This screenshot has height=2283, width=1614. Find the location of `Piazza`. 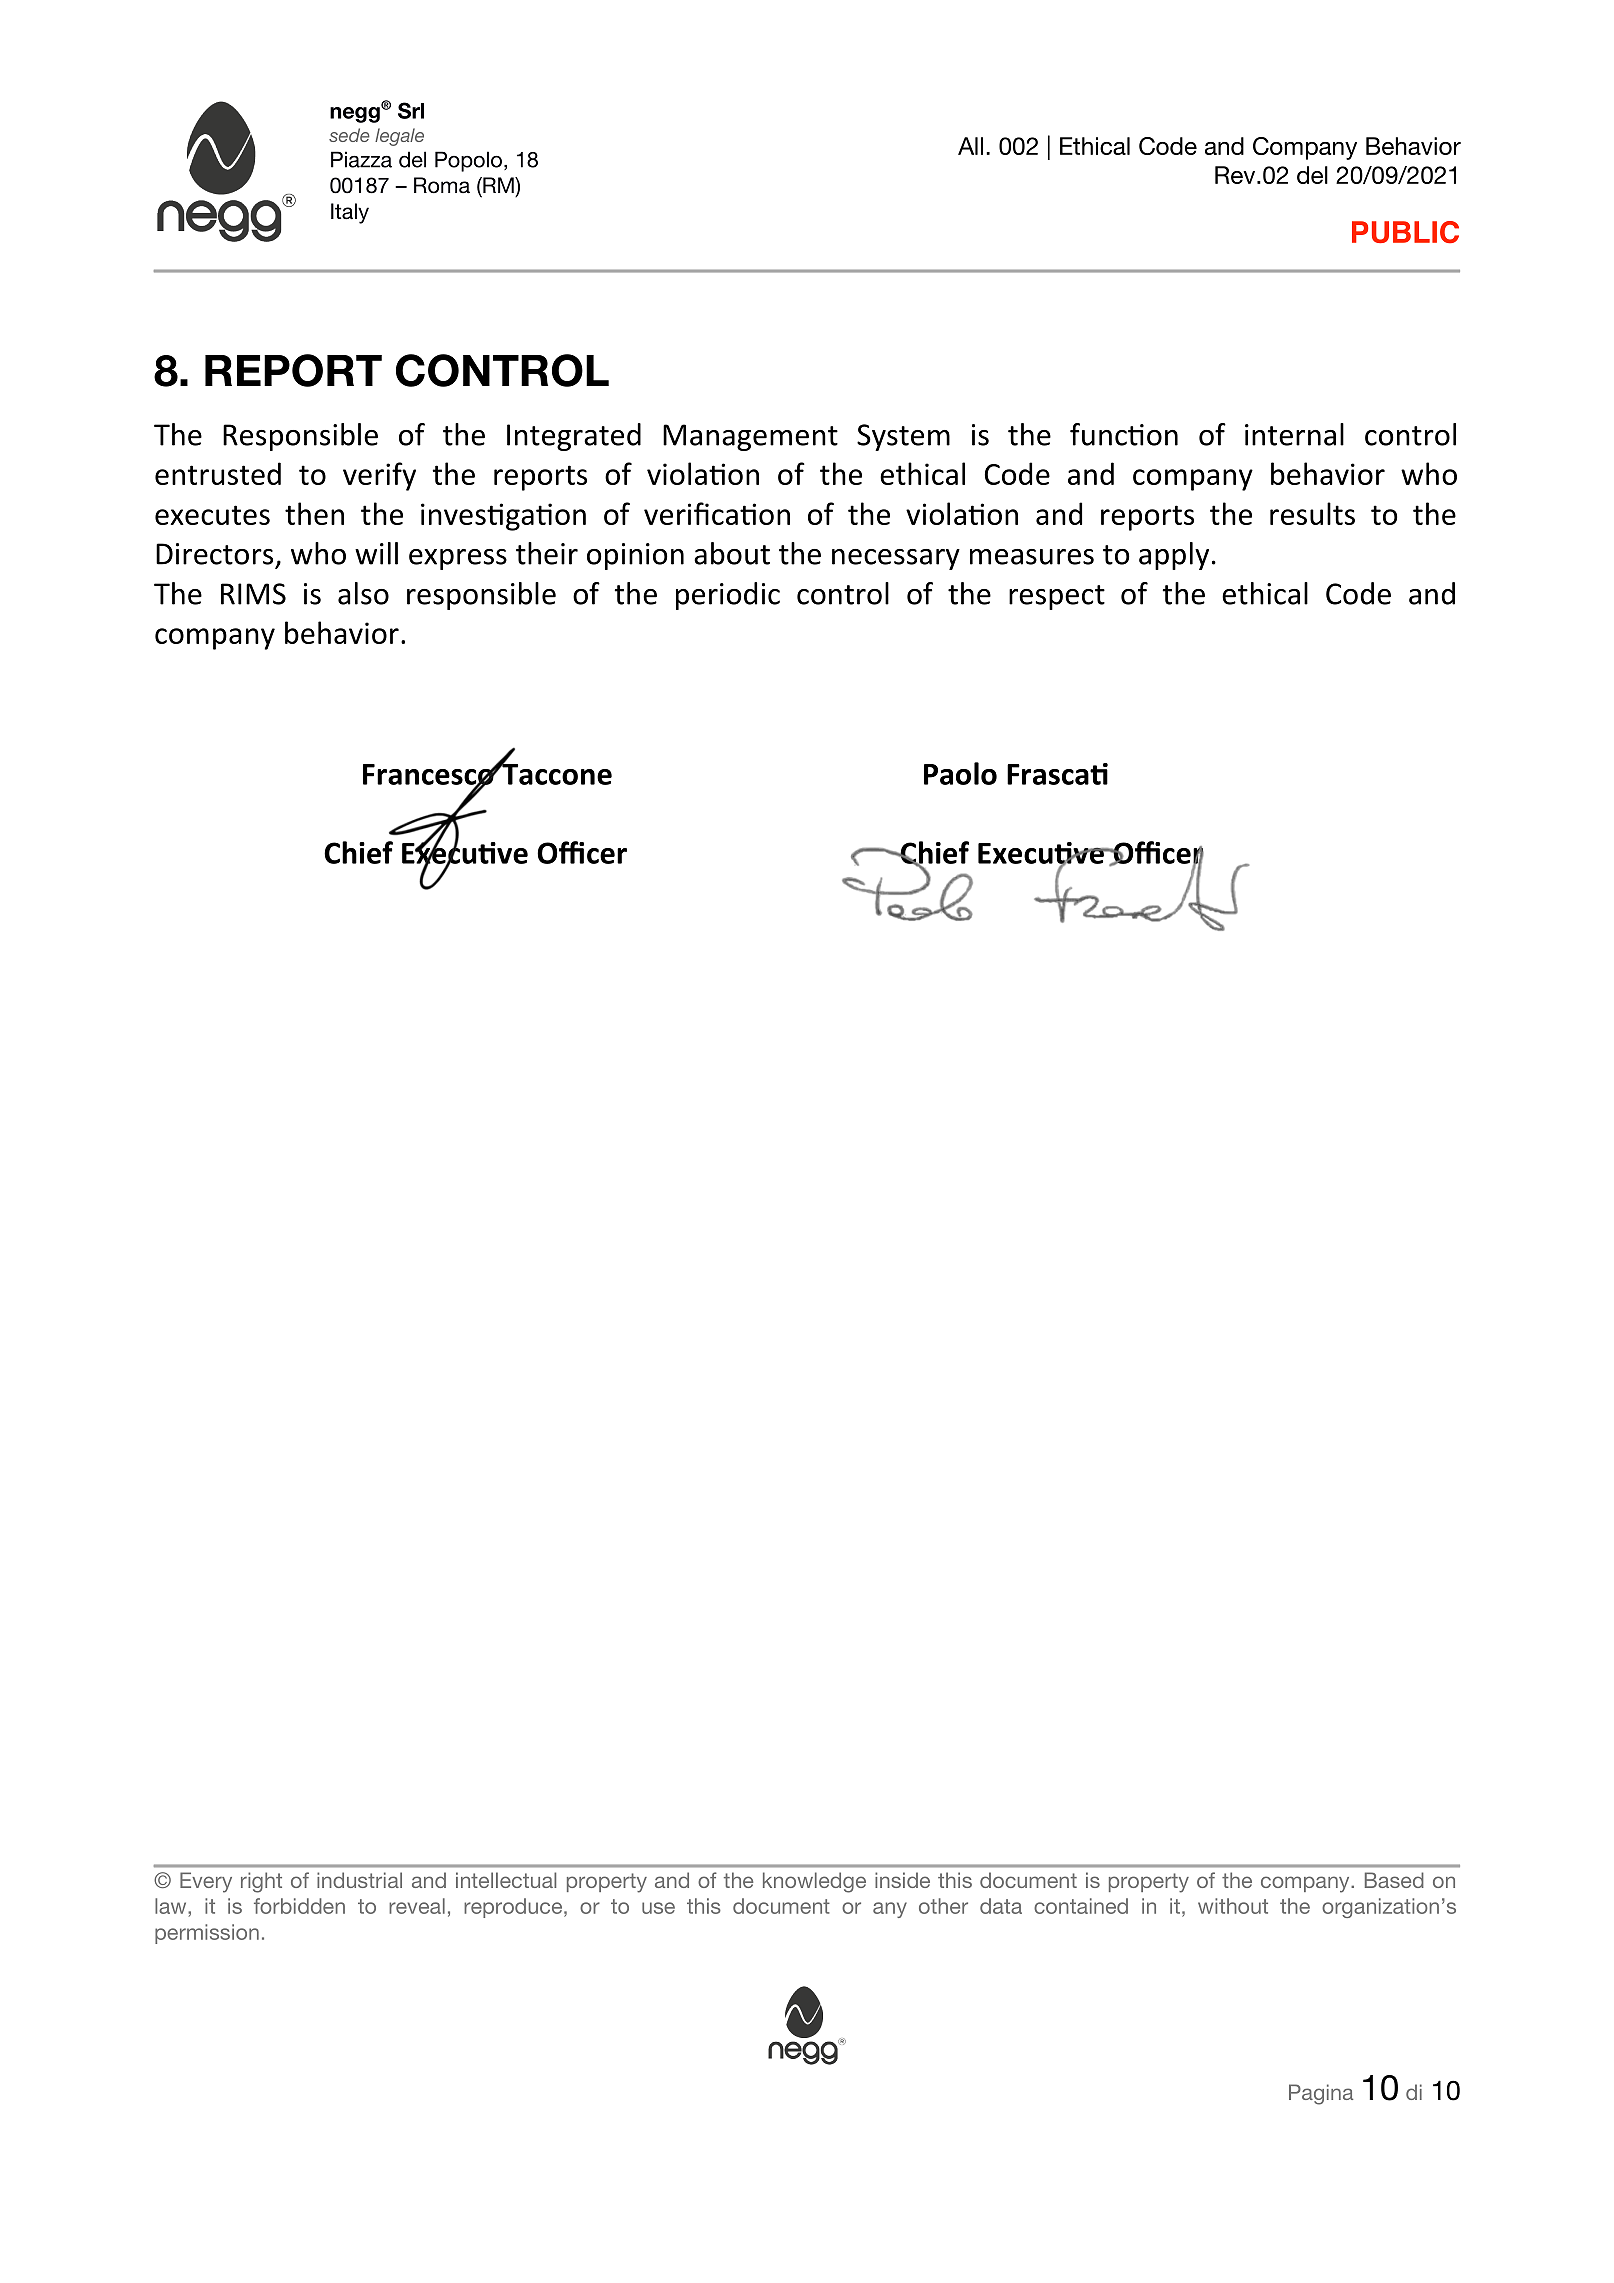

Piazza is located at coordinates (361, 159).
